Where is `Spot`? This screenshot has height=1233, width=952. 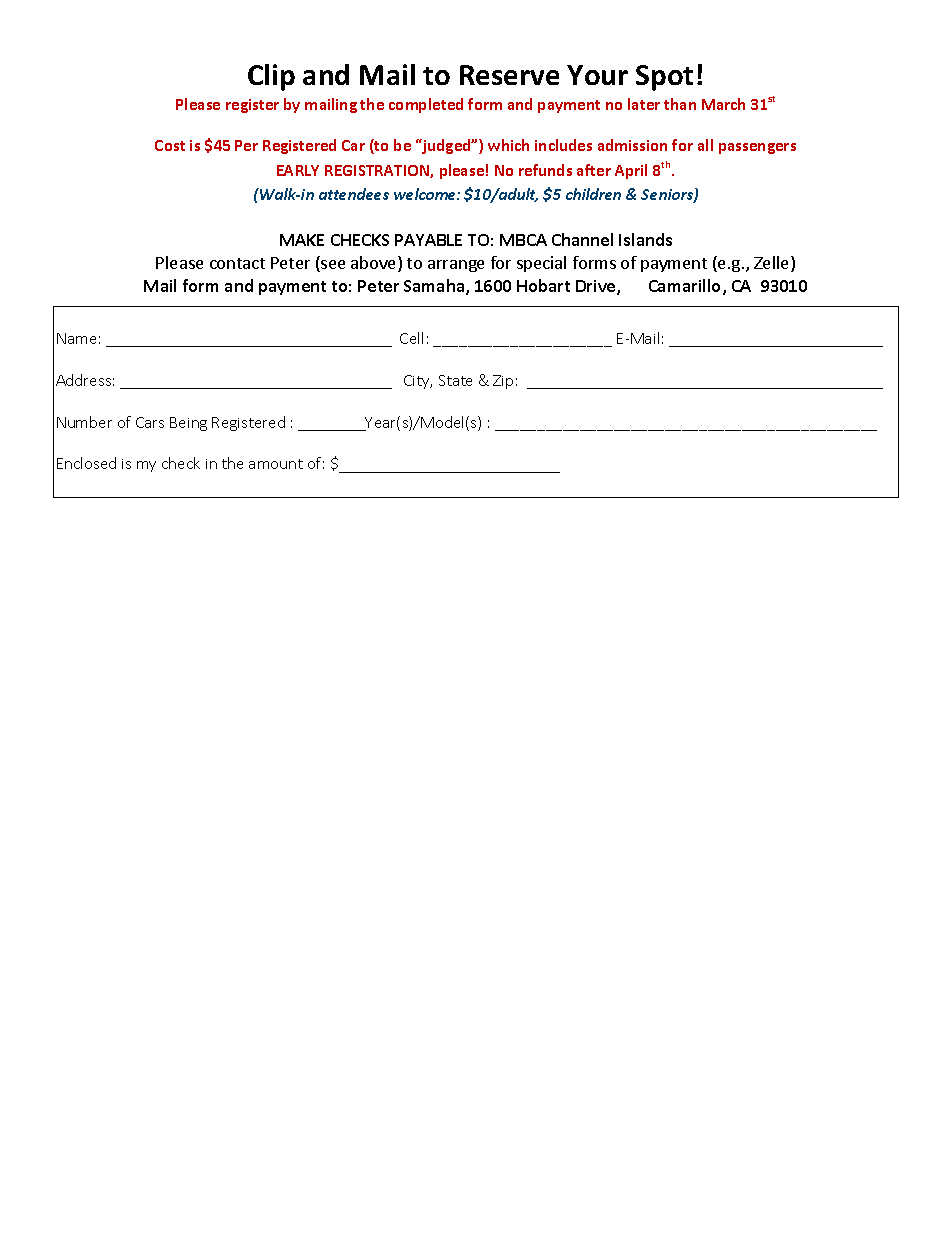 Spot is located at coordinates (664, 78).
